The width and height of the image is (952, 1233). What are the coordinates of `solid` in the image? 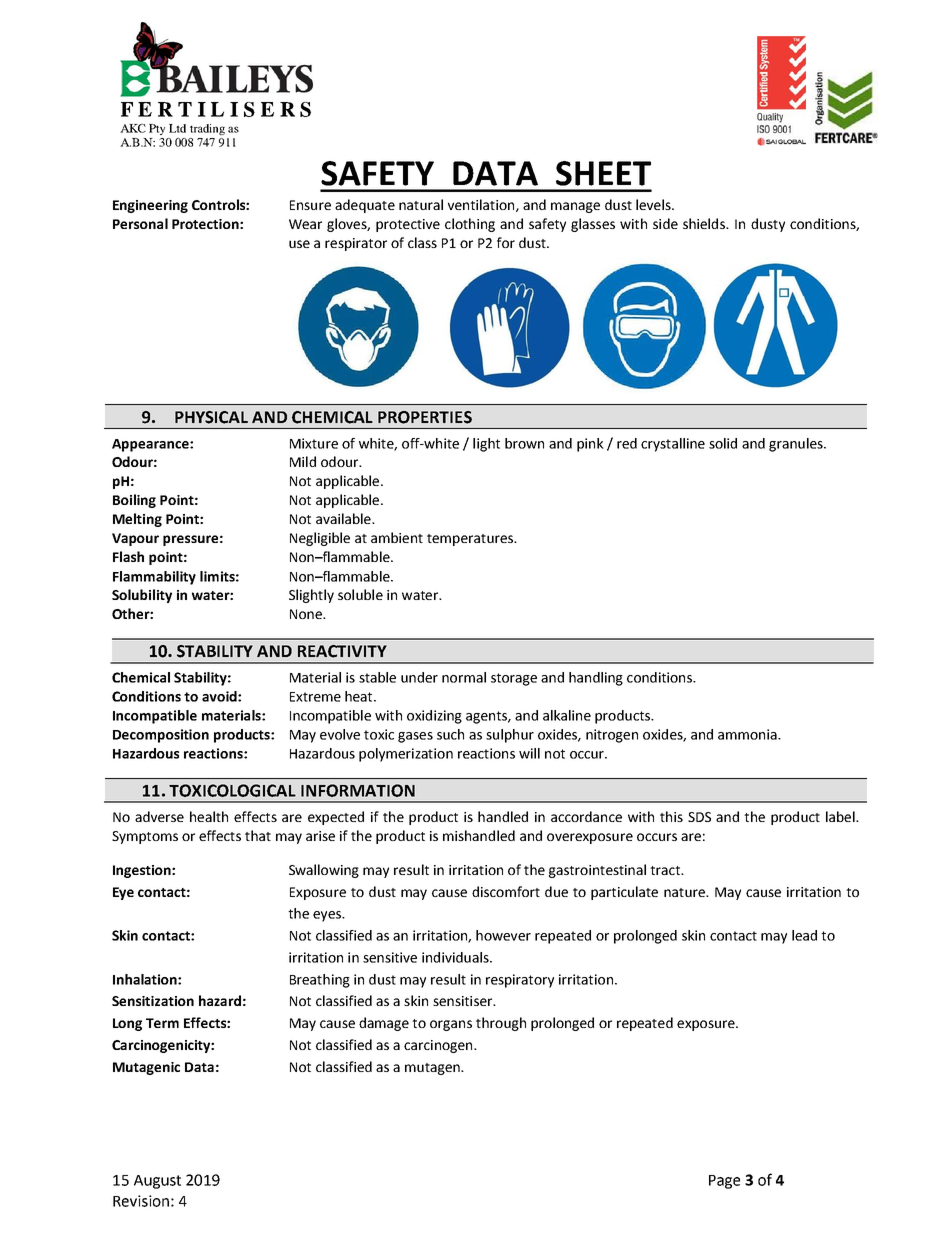 It's located at (723, 443).
